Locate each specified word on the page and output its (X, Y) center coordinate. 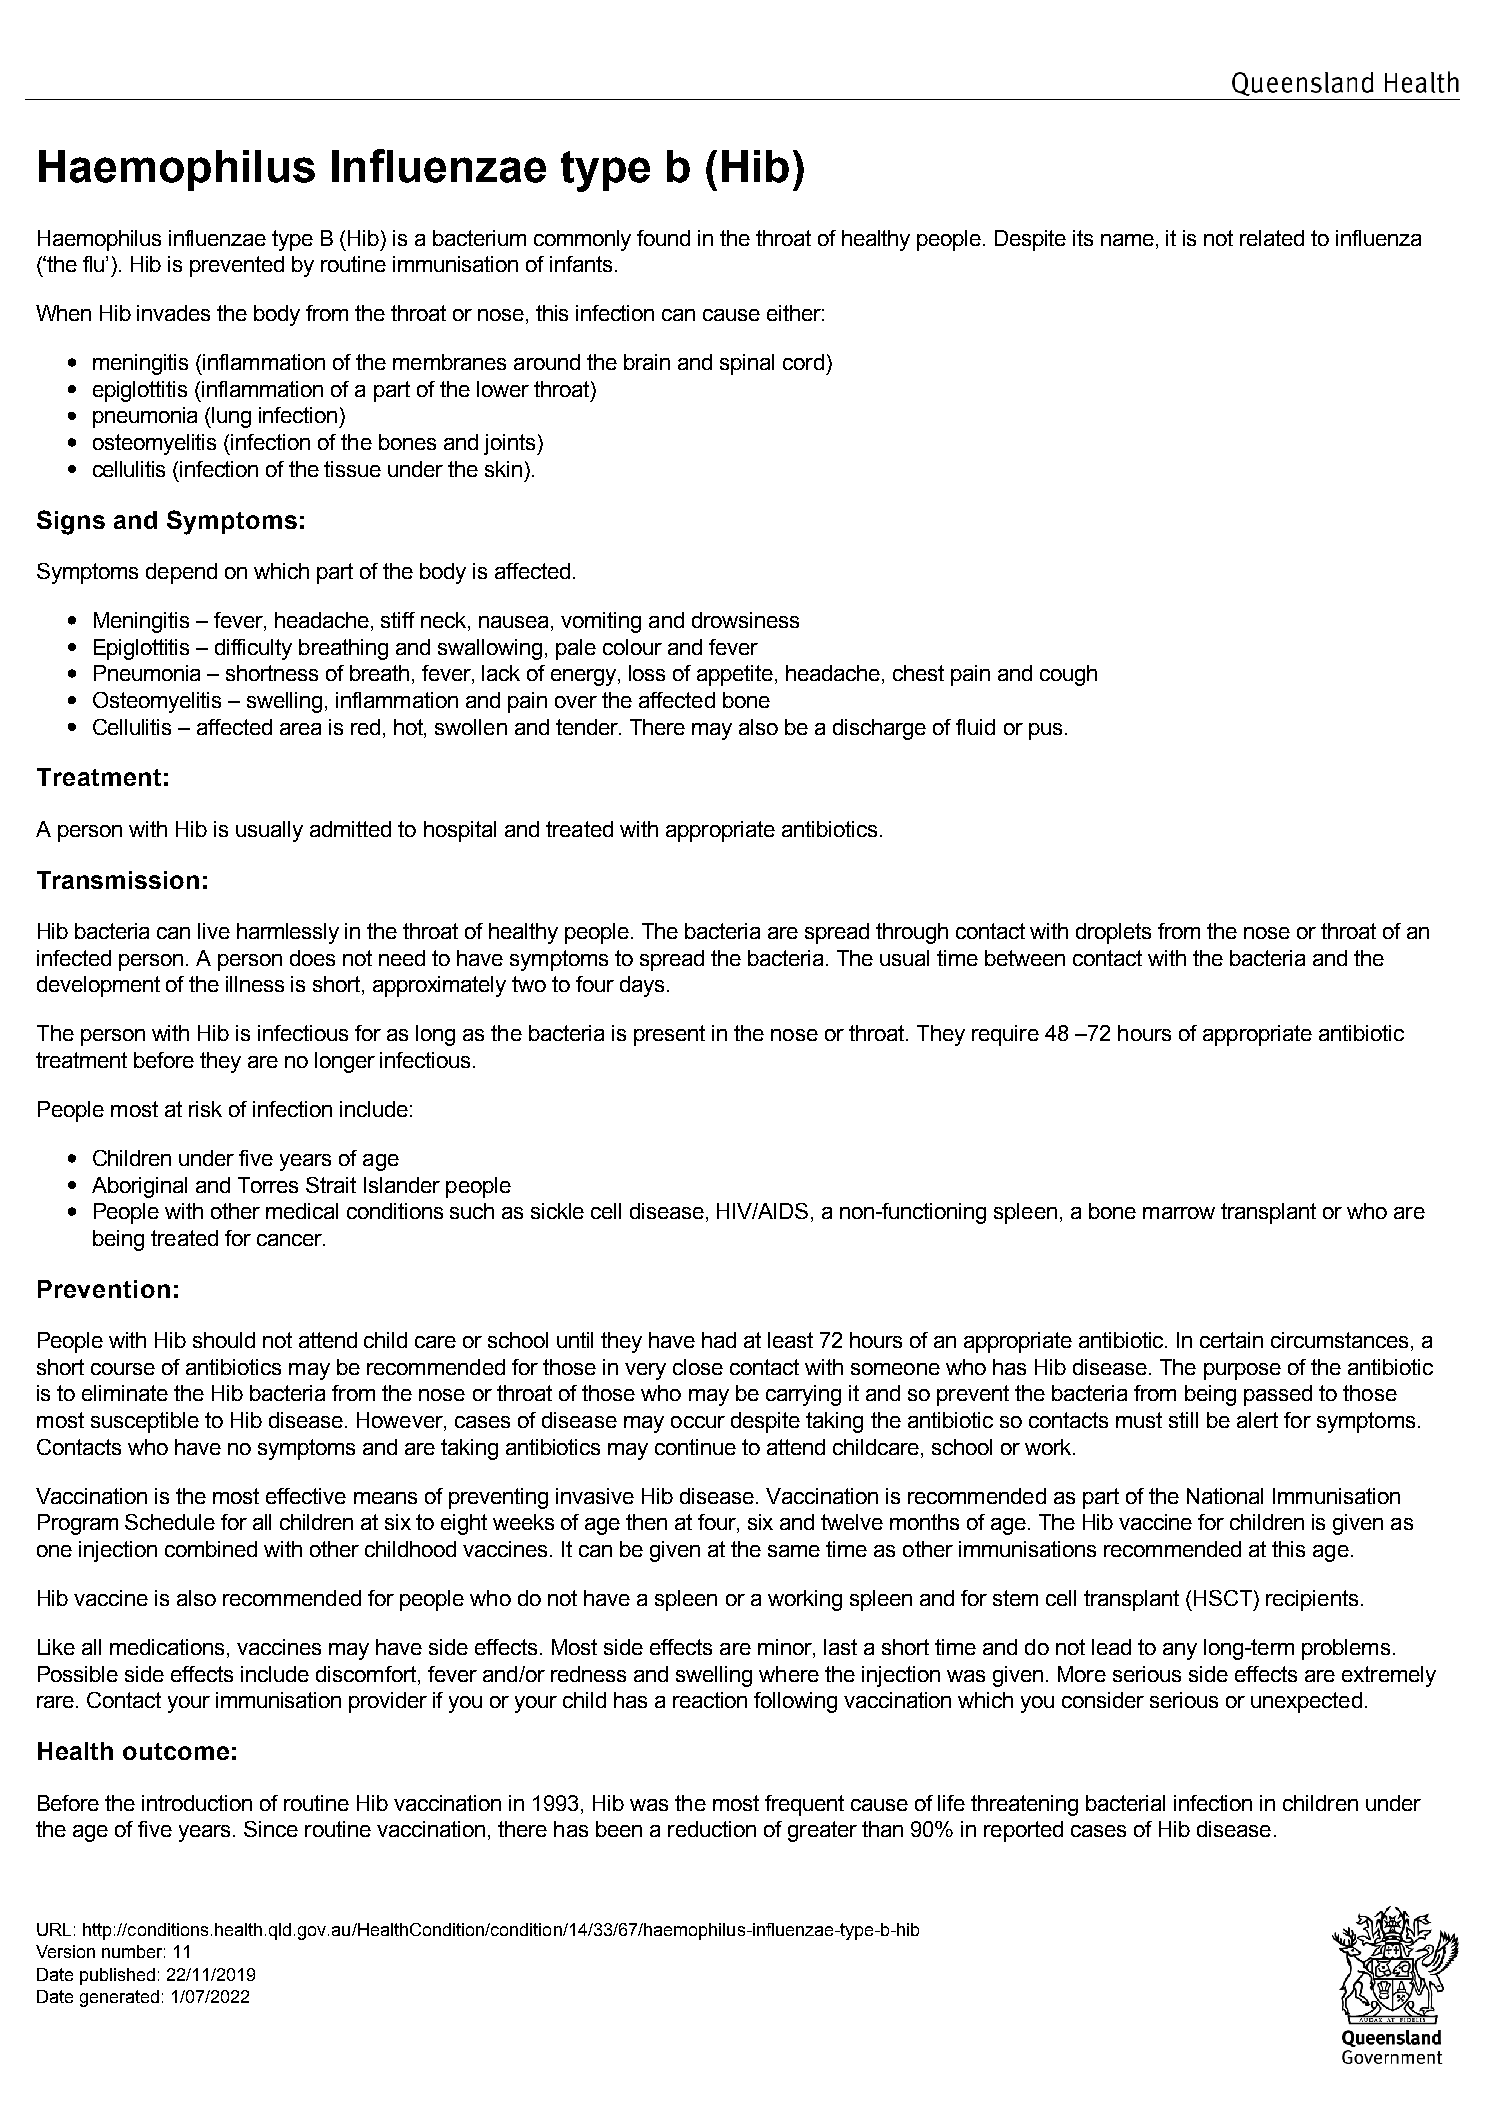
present (669, 1035)
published (117, 1976)
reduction (712, 1829)
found (663, 238)
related (1272, 238)
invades (173, 313)
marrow (1179, 1213)
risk (205, 1109)
